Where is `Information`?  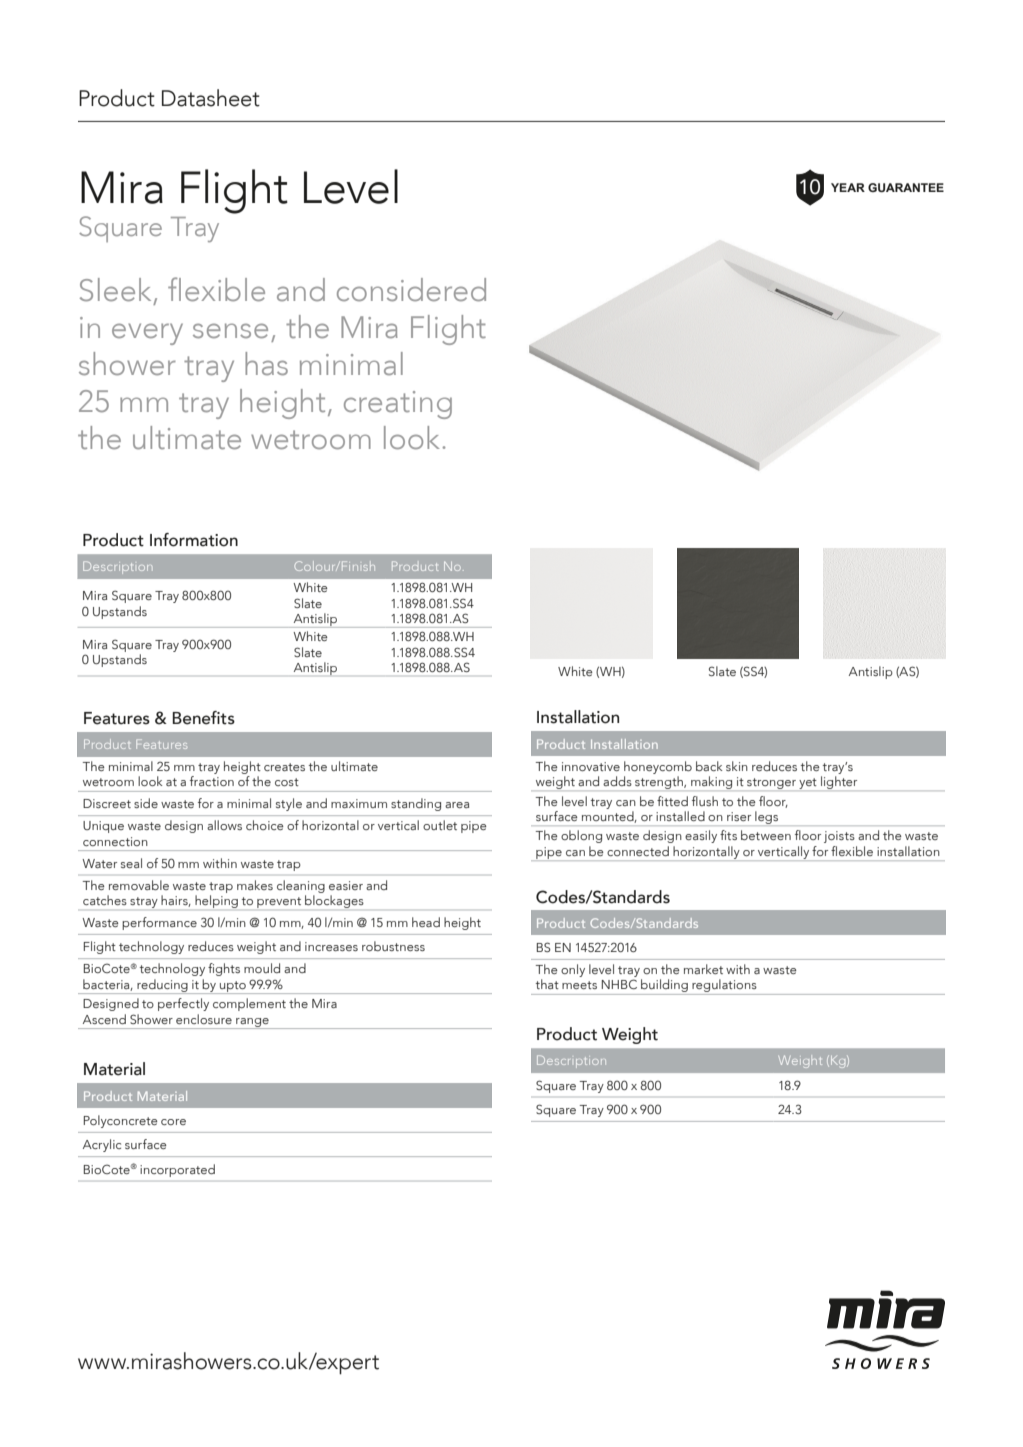
Information is located at coordinates (194, 540).
